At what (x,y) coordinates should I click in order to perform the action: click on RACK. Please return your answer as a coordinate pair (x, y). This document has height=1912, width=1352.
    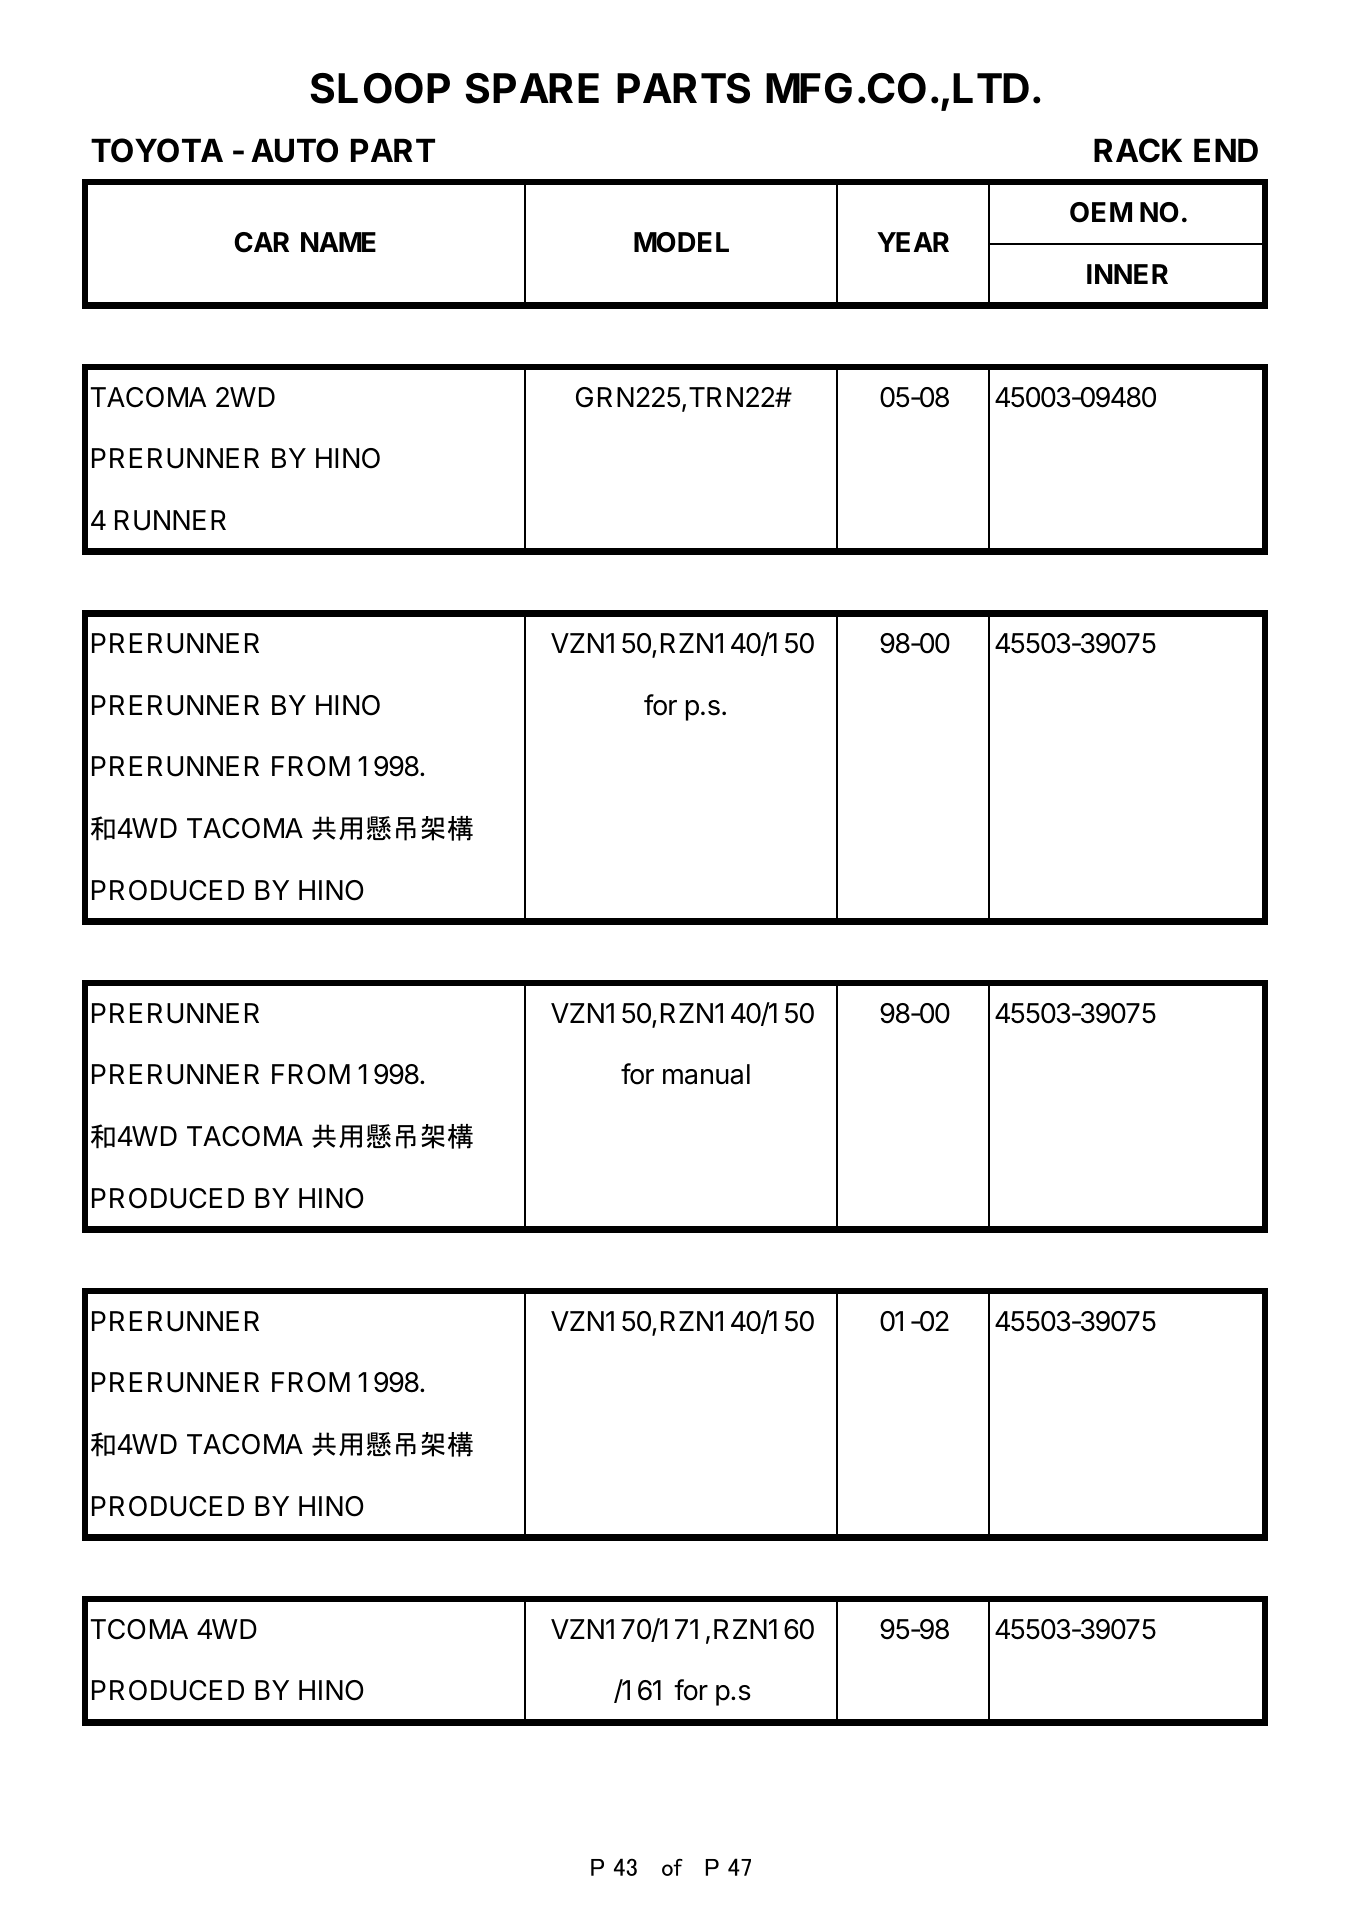
    Looking at the image, I should click on (1138, 150).
